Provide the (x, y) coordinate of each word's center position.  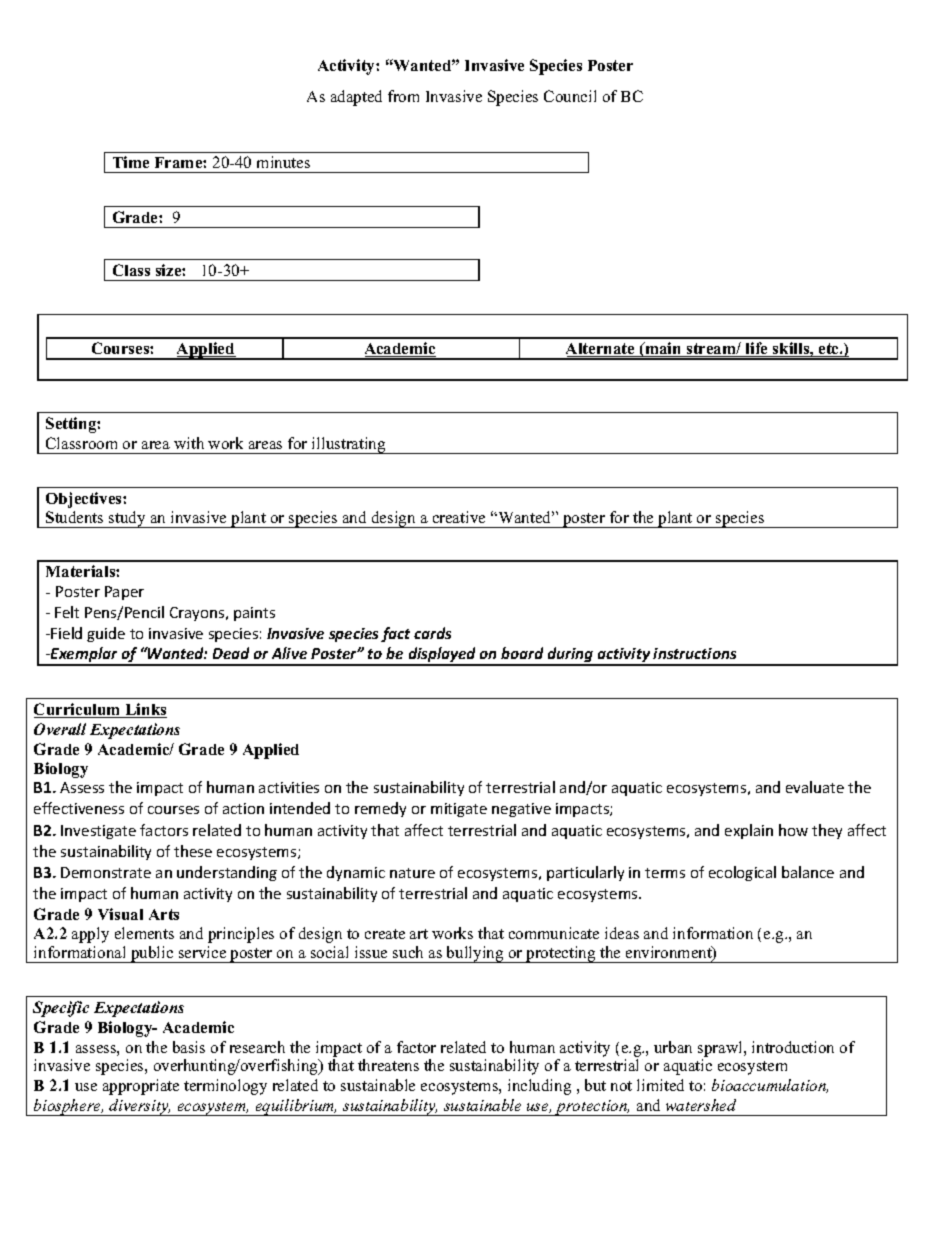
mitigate (459, 810)
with (189, 443)
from (403, 96)
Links (145, 710)
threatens (388, 1065)
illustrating (349, 445)
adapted (356, 98)
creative (459, 517)
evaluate (815, 787)
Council (570, 96)
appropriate (141, 1087)
